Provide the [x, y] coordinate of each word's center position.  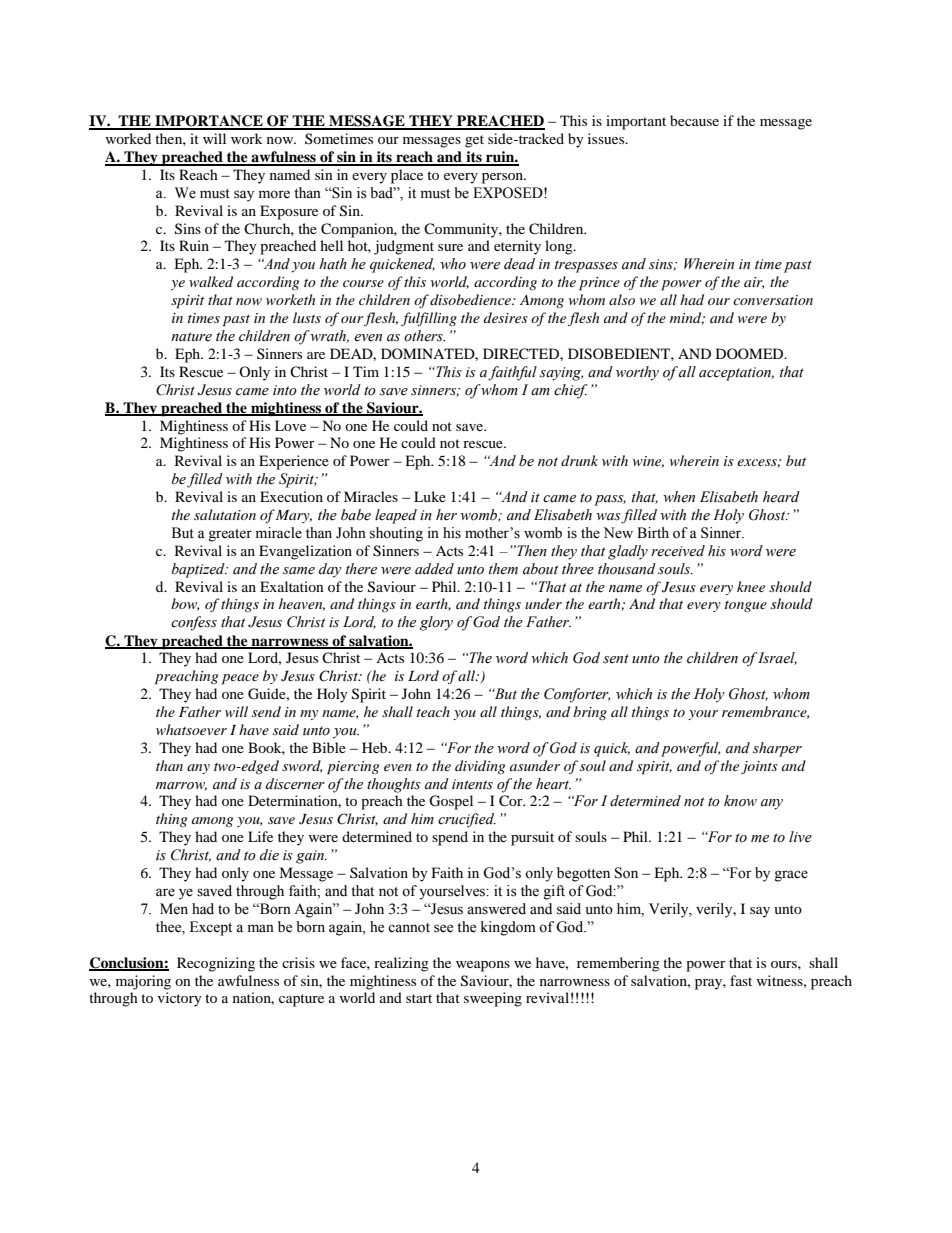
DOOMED [751, 353]
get [474, 141]
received [678, 551]
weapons [483, 966]
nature [191, 337]
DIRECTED [522, 354]
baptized [199, 570]
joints [759, 767]
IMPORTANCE [209, 122]
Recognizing [216, 964]
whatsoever [191, 729]
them [503, 569]
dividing [480, 767]
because [694, 120]
